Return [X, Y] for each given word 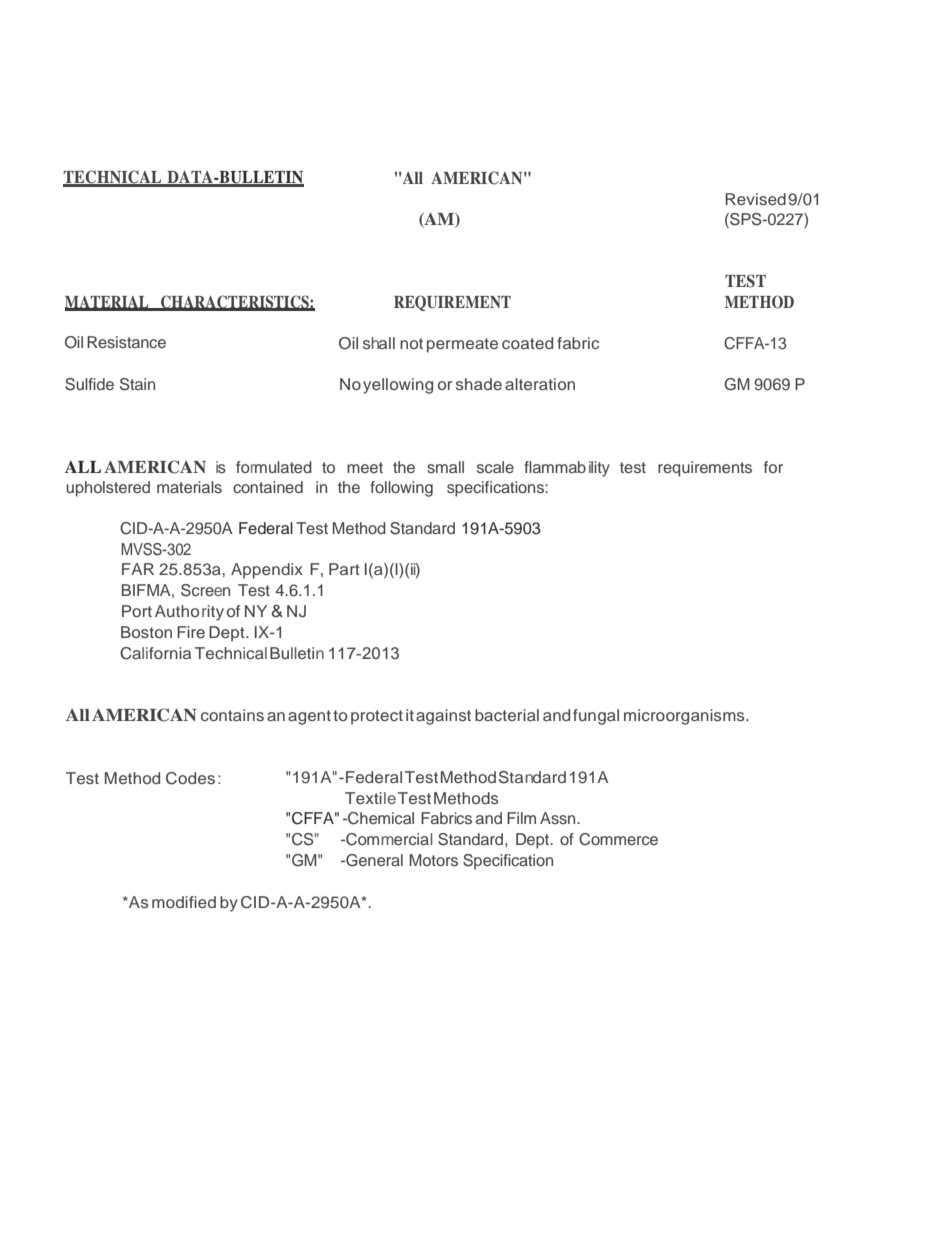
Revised [755, 199]
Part [344, 569]
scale [495, 467]
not [411, 343]
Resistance [126, 342]
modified [184, 902]
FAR [138, 569]
